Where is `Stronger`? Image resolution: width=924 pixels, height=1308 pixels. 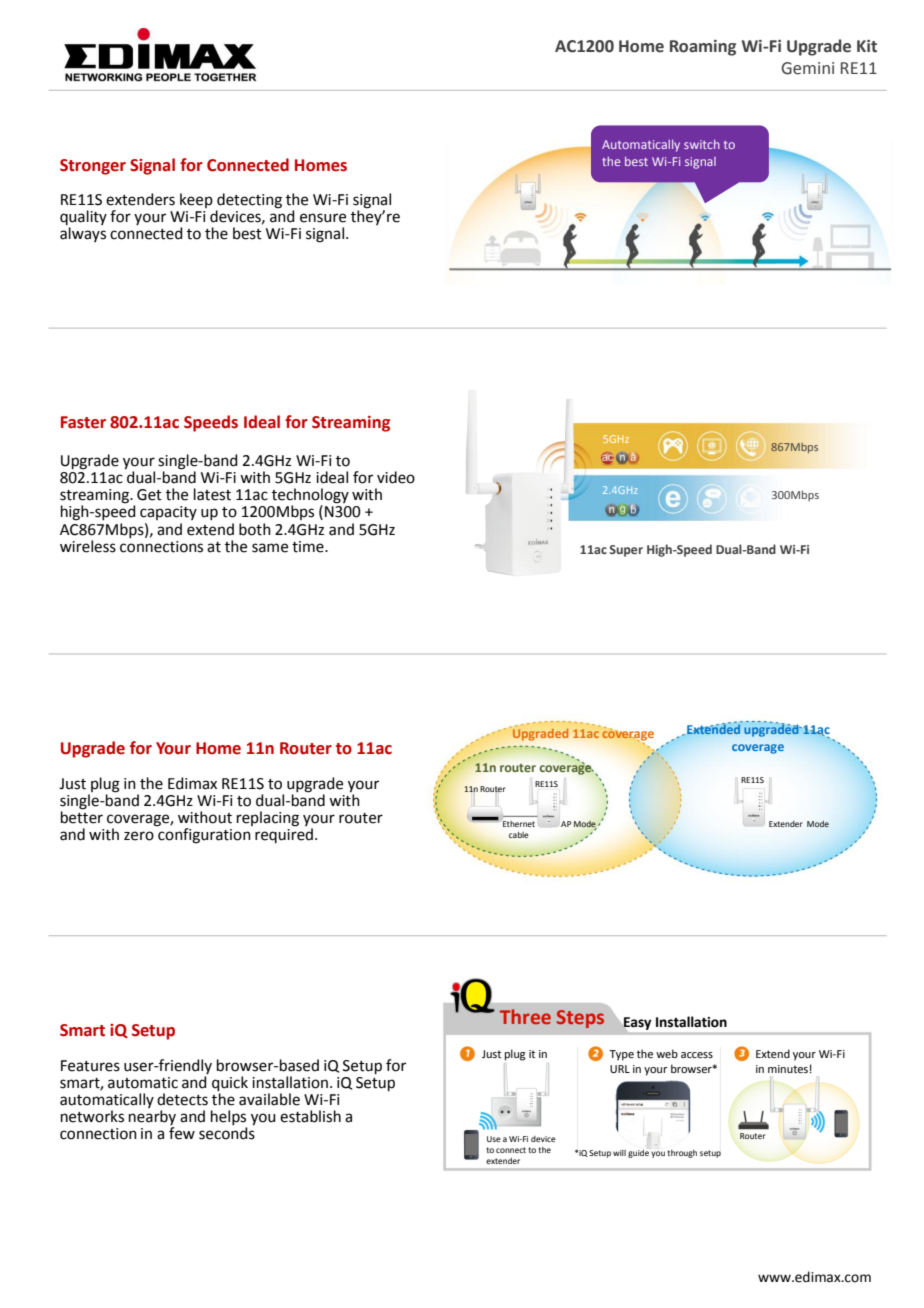
Stronger is located at coordinates (93, 167).
